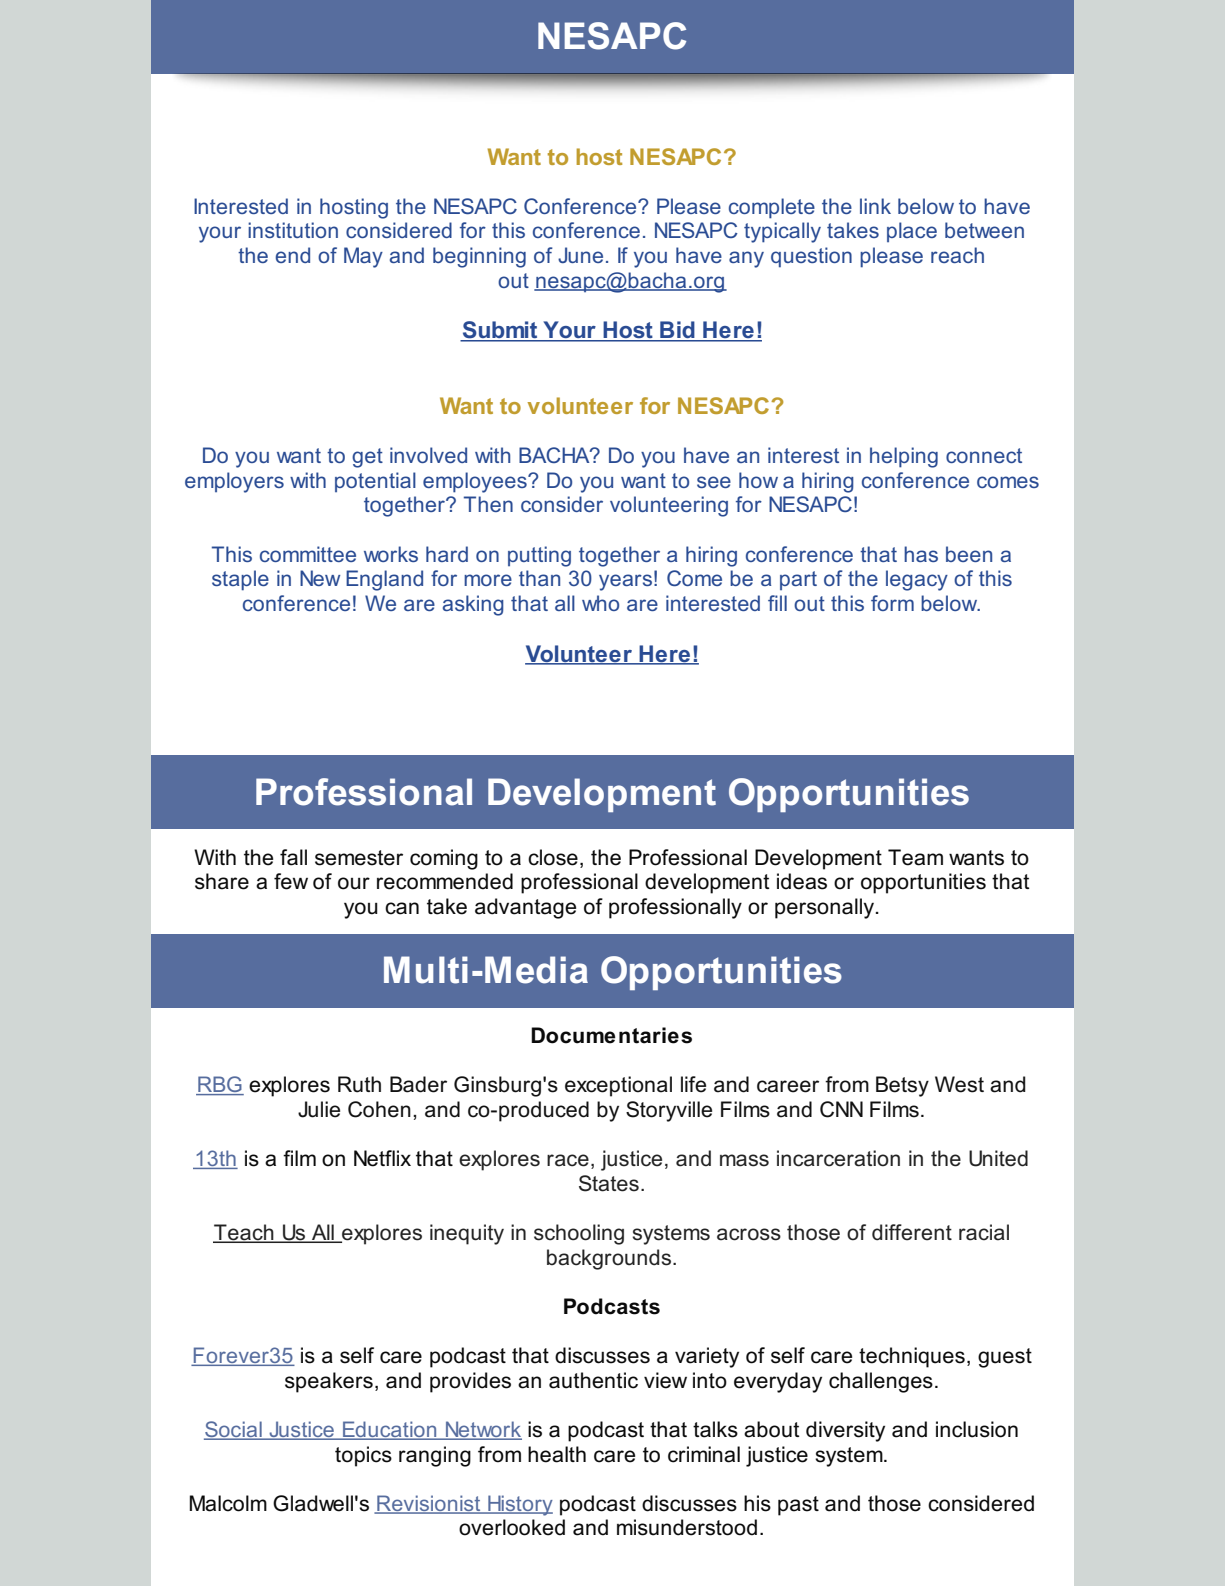 The width and height of the image is (1225, 1586). I want to click on Betsy, so click(902, 1086).
